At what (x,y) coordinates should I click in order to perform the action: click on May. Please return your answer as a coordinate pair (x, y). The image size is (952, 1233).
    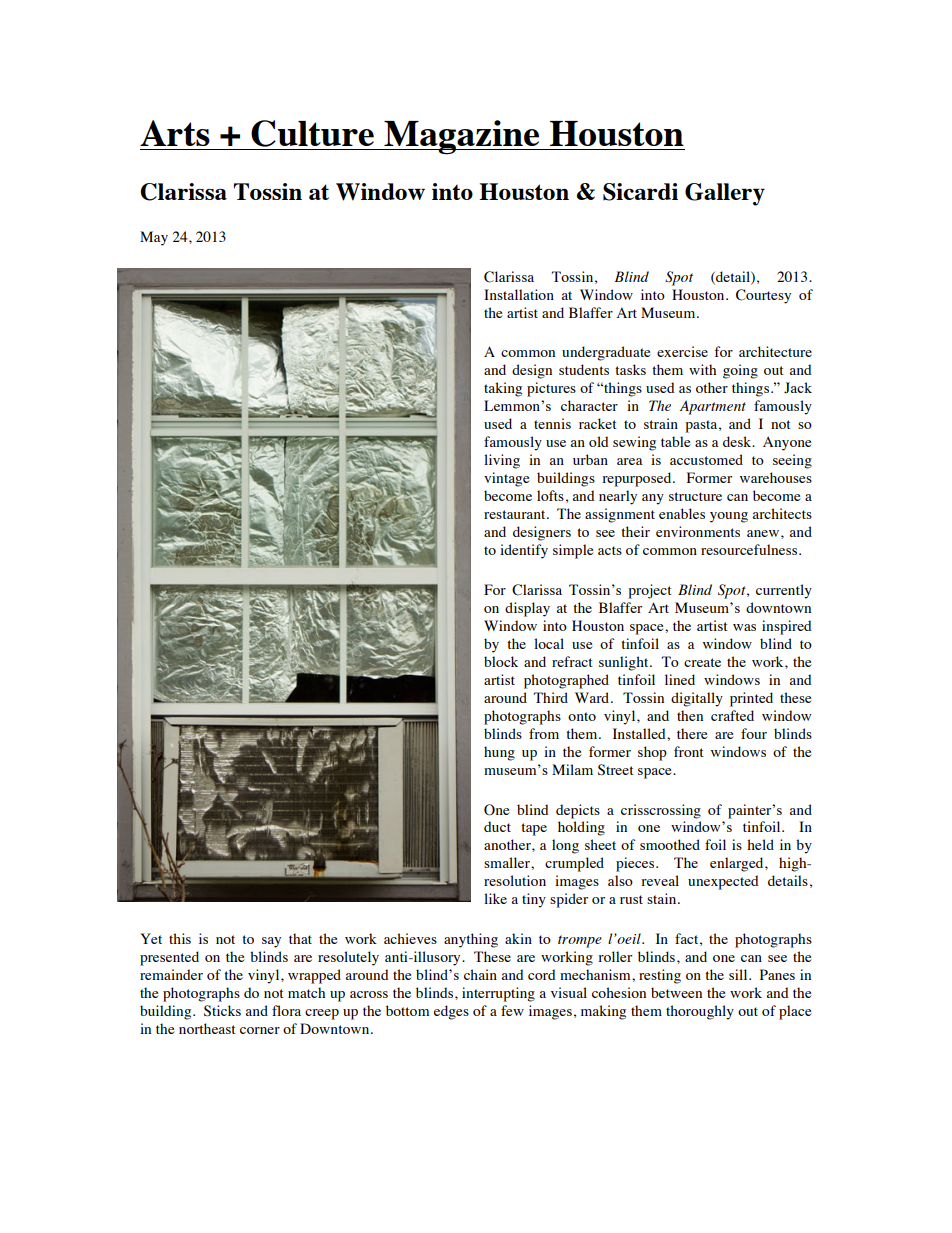
    Looking at the image, I should click on (154, 238).
